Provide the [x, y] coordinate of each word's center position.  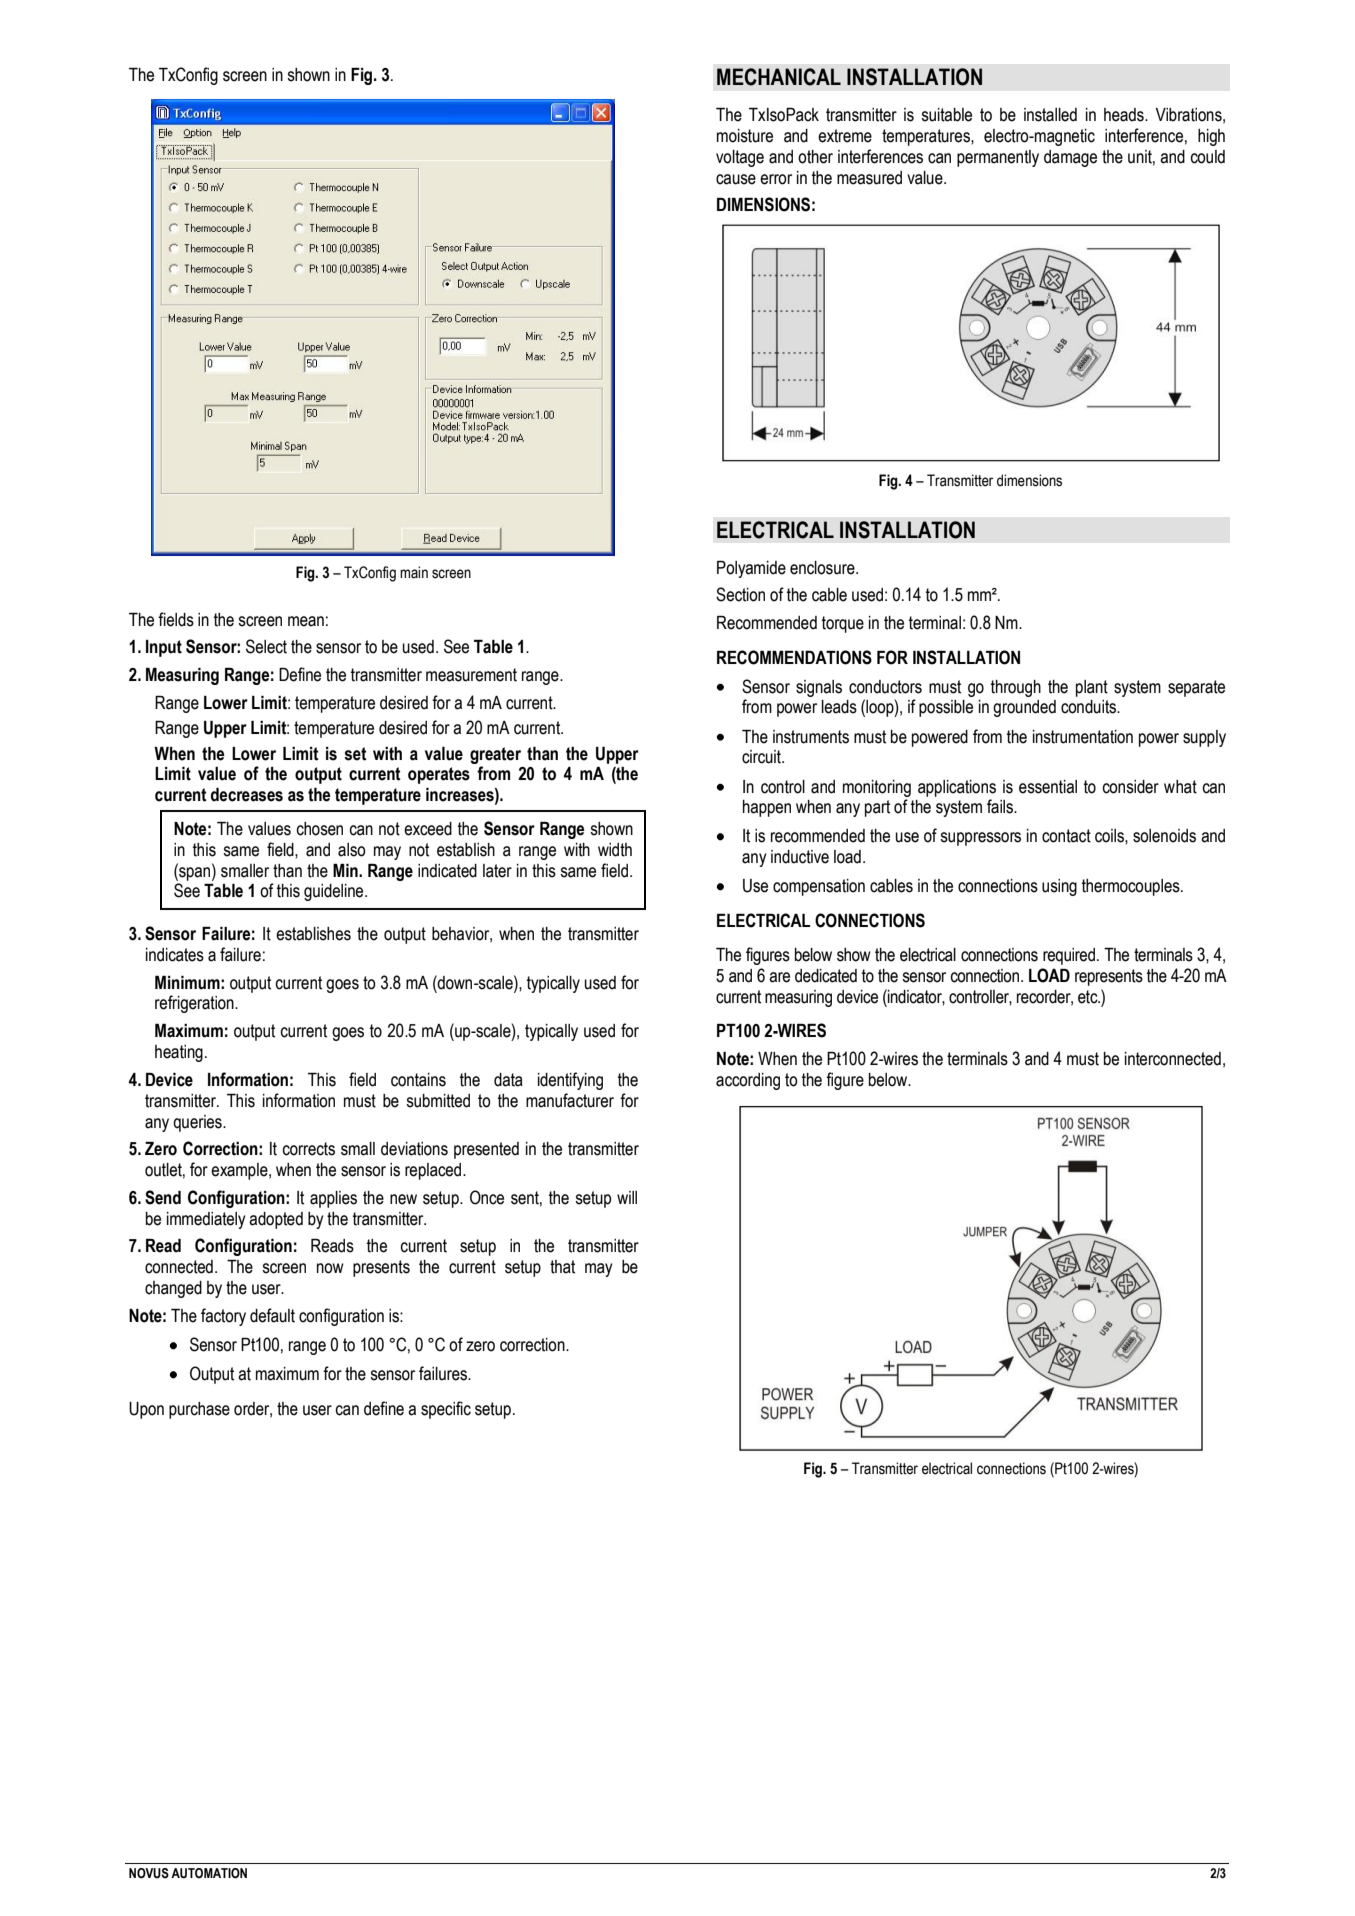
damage [1070, 158]
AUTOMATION [209, 1873]
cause [736, 179]
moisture [745, 136]
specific [446, 1410]
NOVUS [149, 1873]
